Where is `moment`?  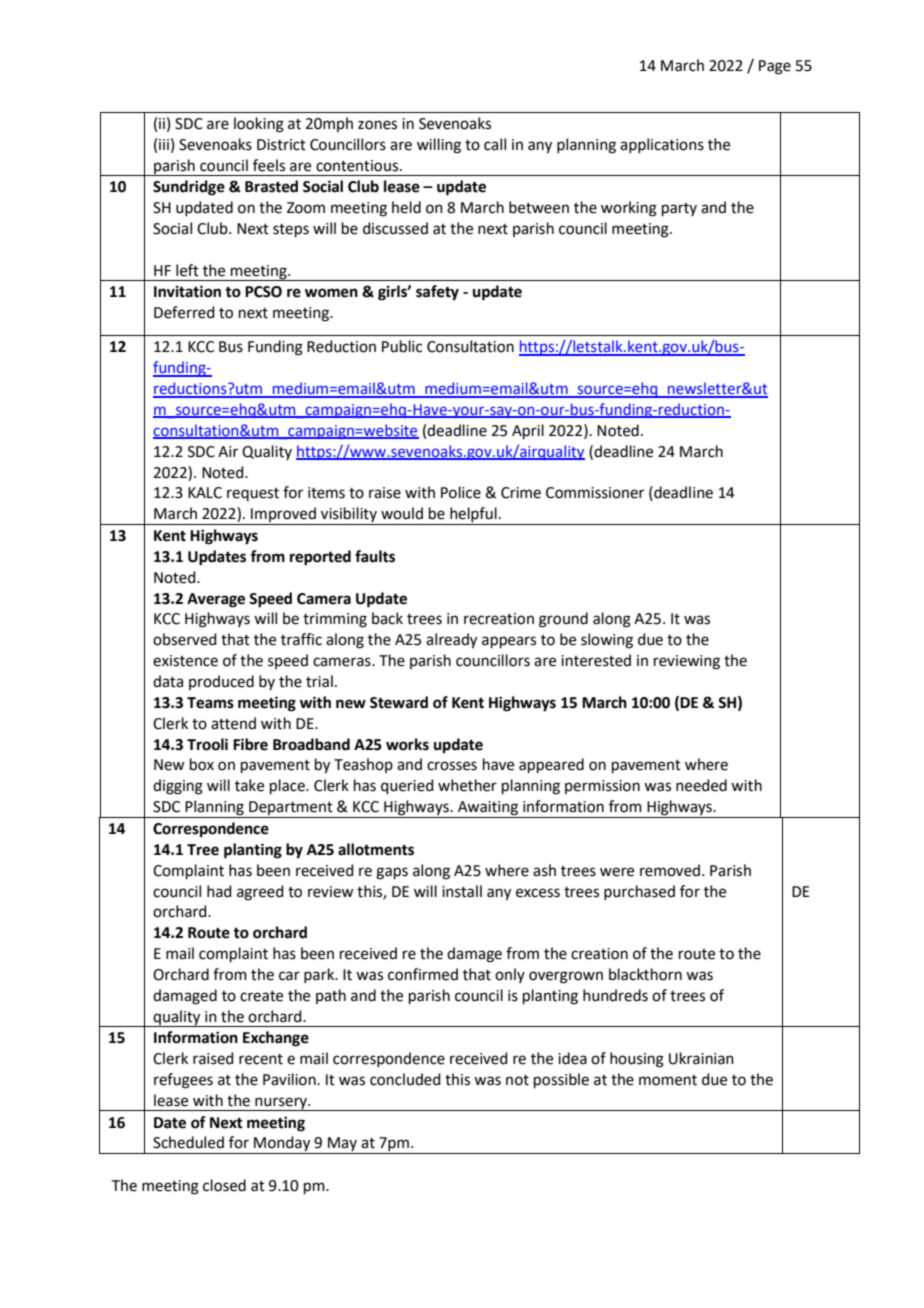 moment is located at coordinates (668, 1080).
